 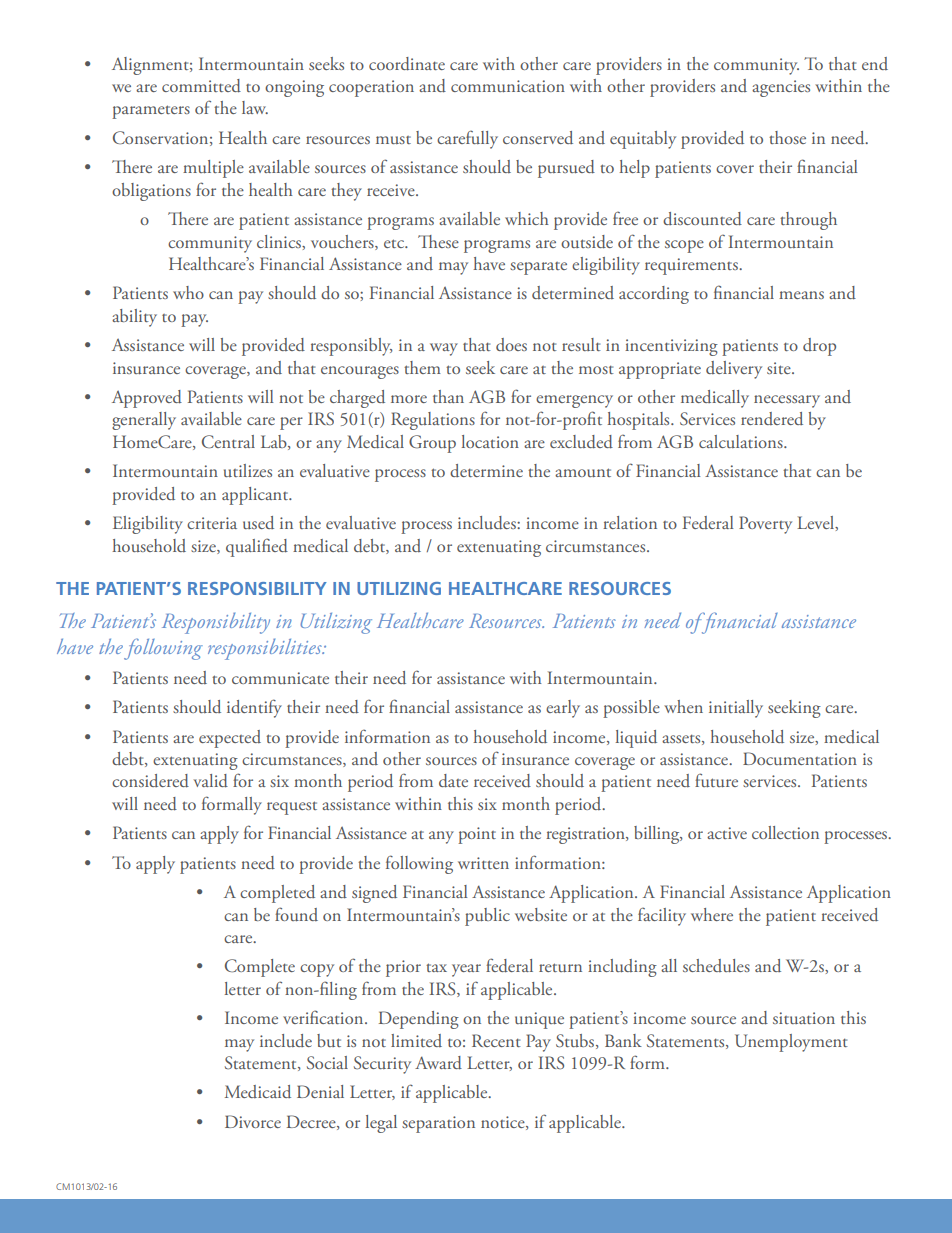 I want to click on agencies, so click(x=781, y=88).
